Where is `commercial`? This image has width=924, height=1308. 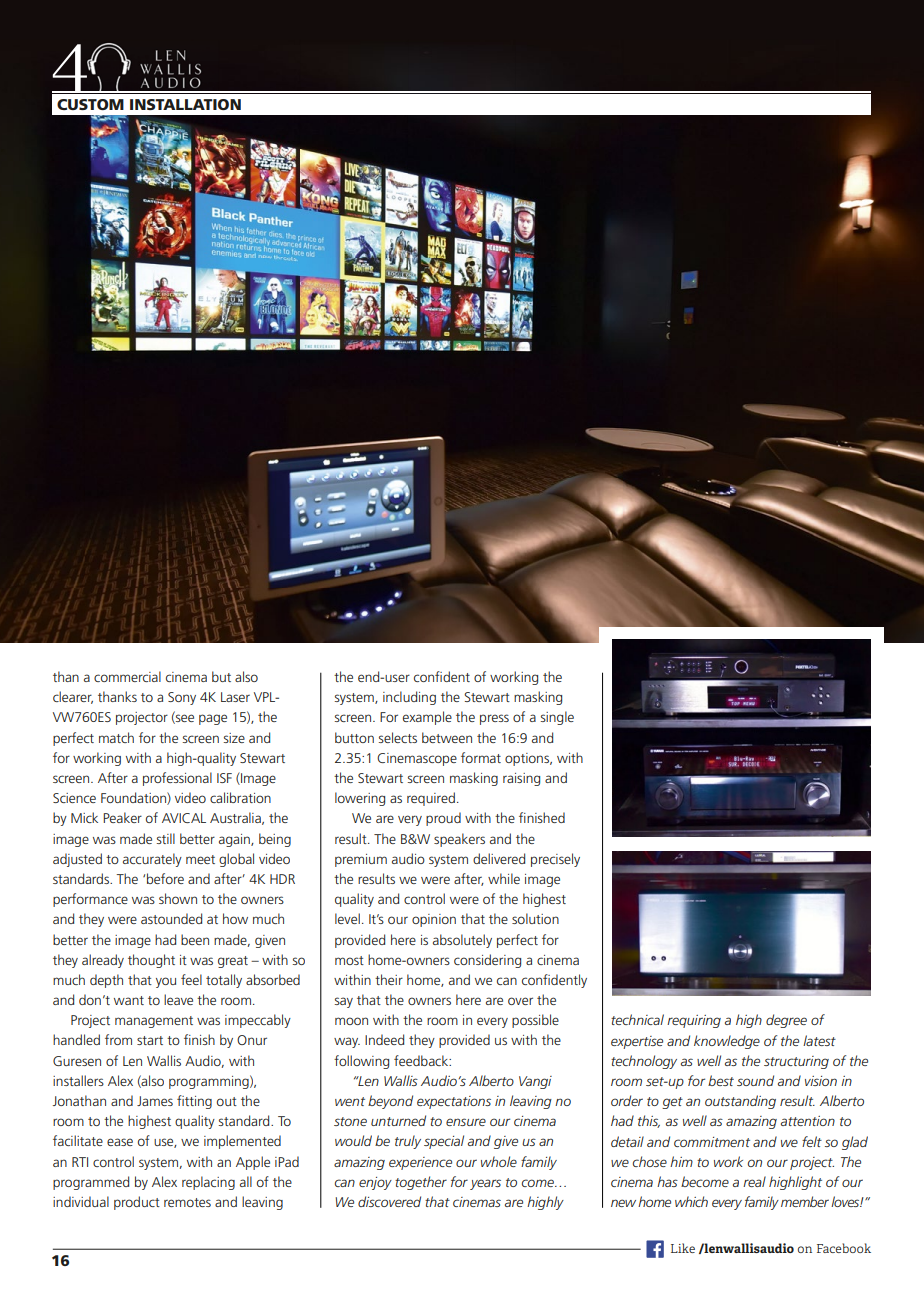
commercial is located at coordinates (127, 676).
